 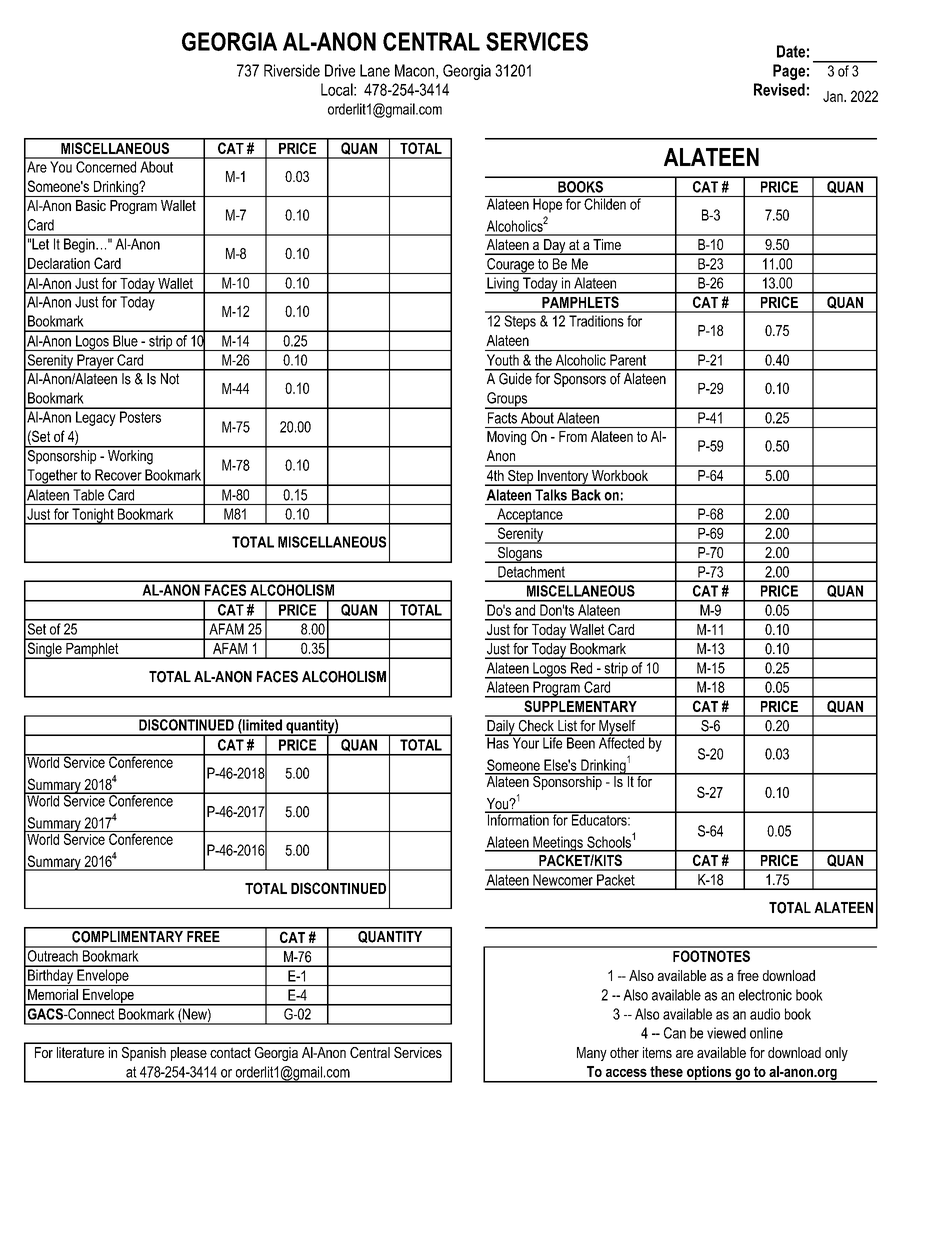 I want to click on Revised, so click(x=779, y=89).
